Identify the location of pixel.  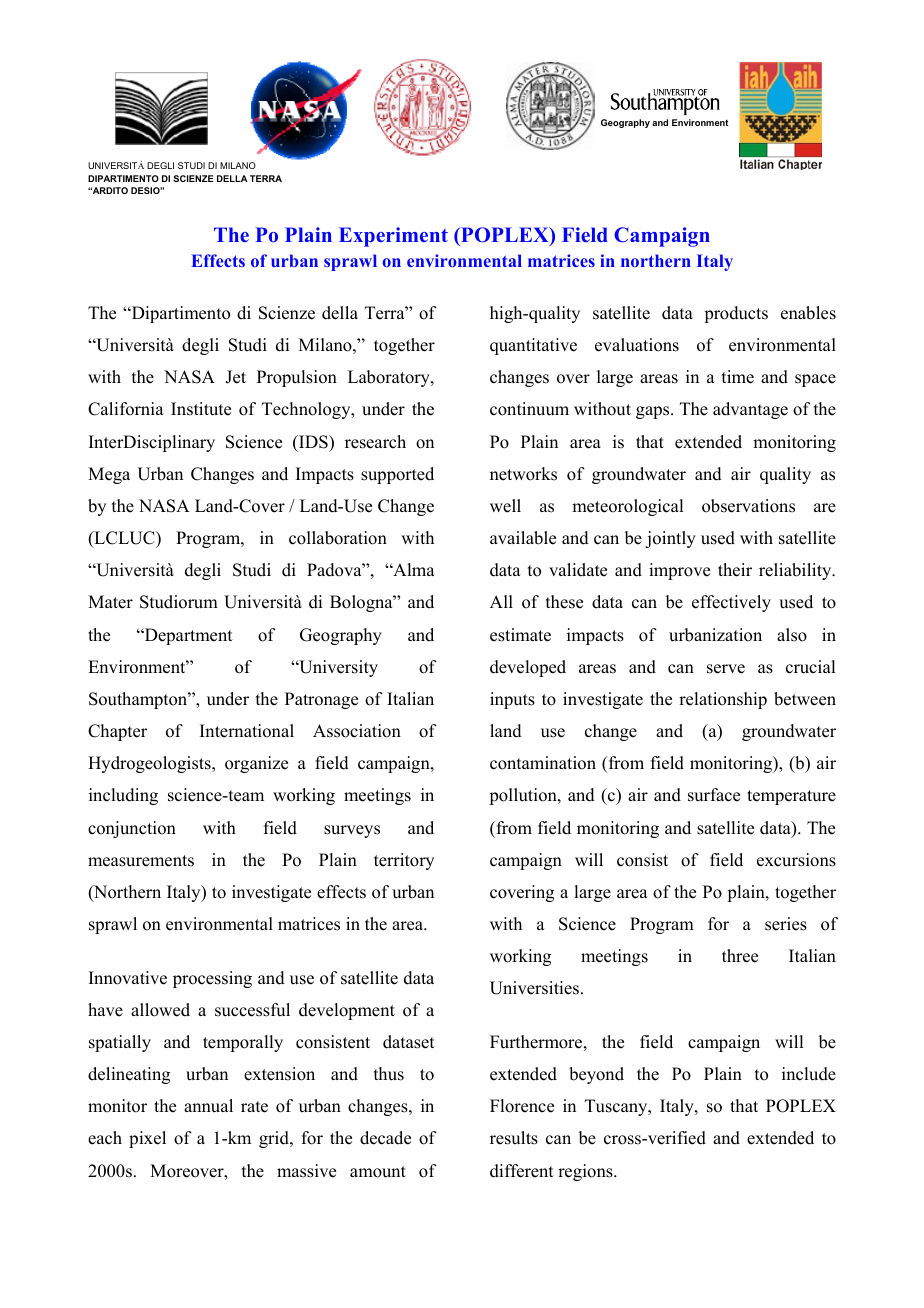
(147, 1139).
